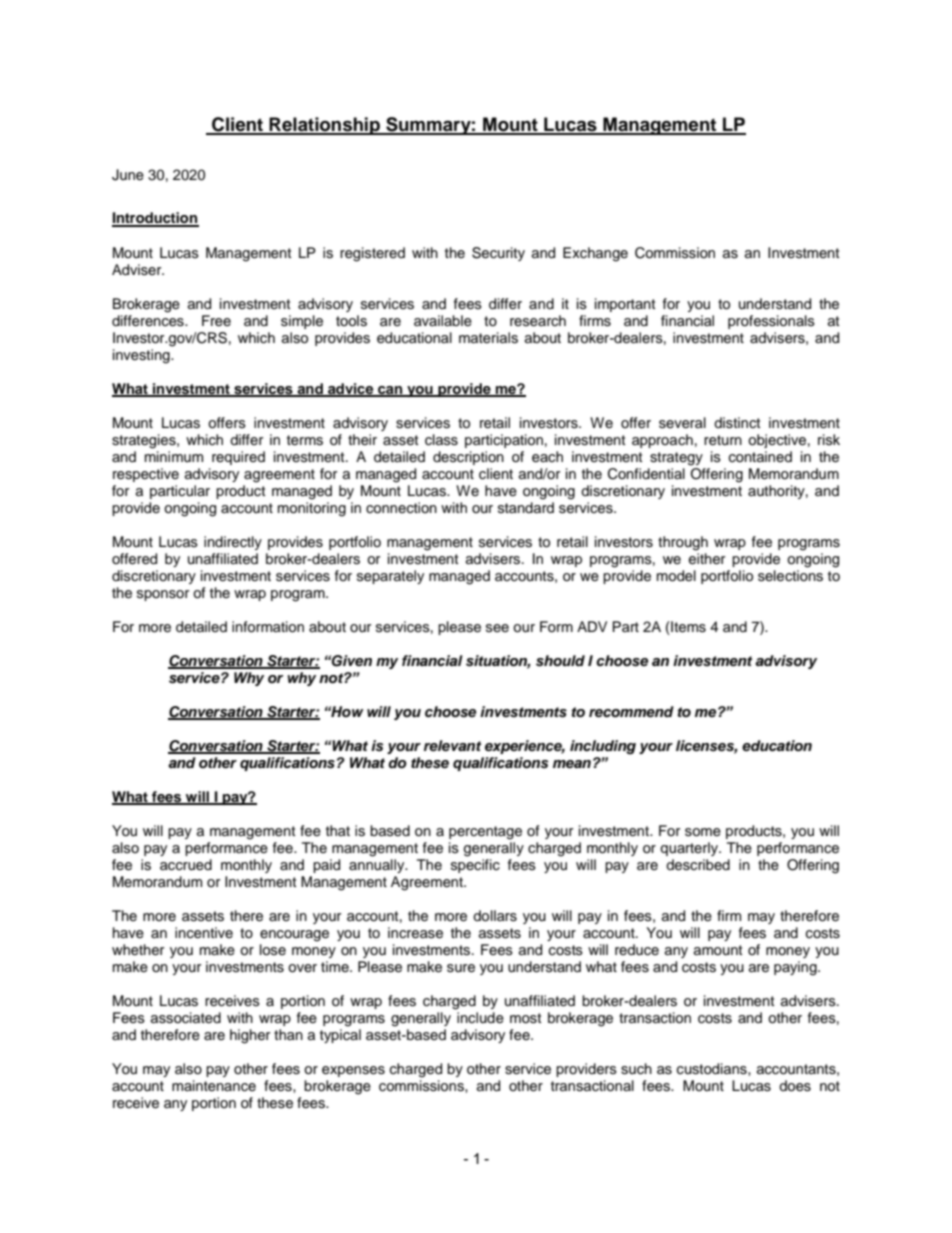  Describe the element at coordinates (480, 1018) in the screenshot. I see `include` at that location.
